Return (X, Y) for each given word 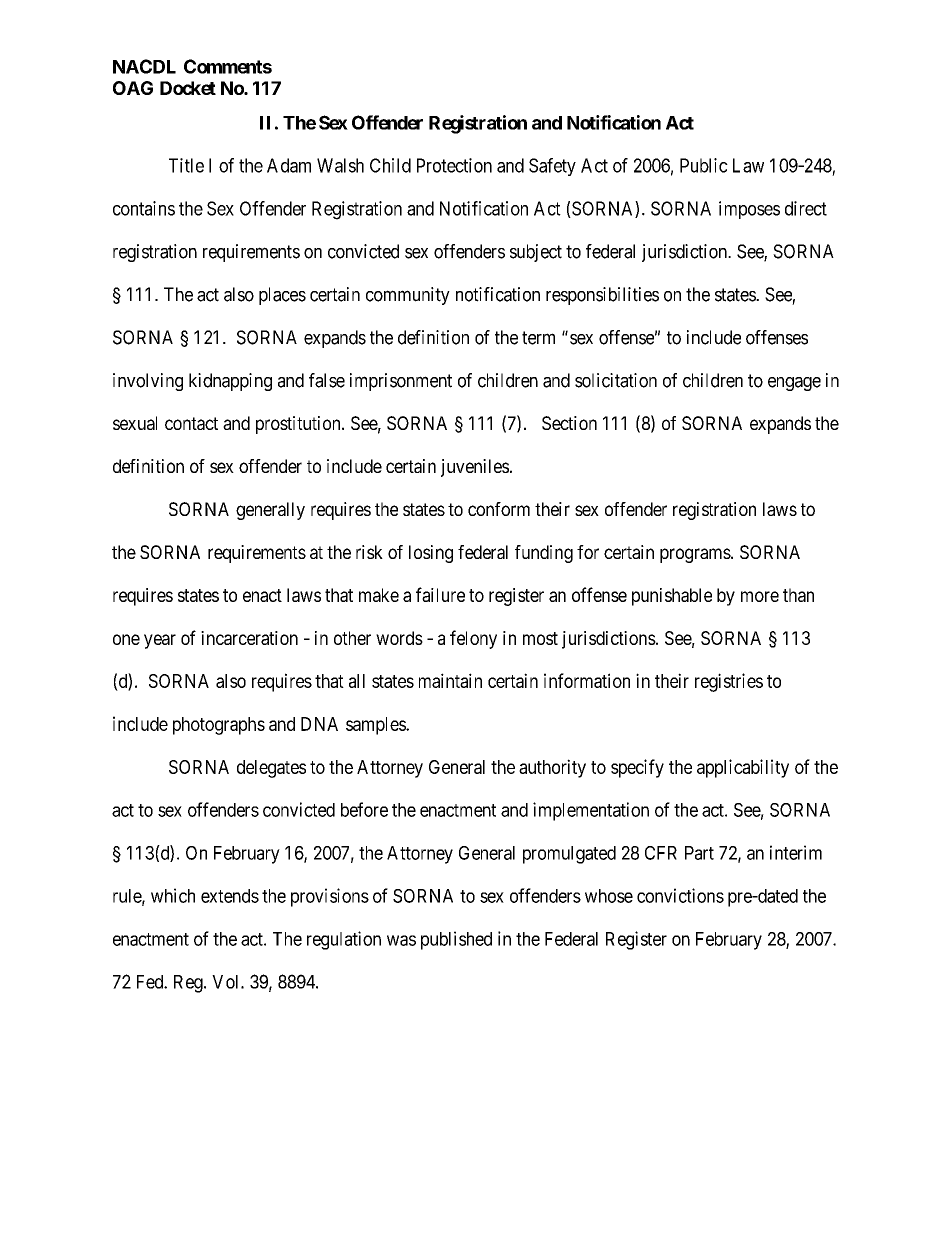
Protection (454, 165)
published (456, 940)
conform (499, 509)
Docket (188, 88)
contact (191, 423)
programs (695, 555)
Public (704, 165)
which (173, 895)
